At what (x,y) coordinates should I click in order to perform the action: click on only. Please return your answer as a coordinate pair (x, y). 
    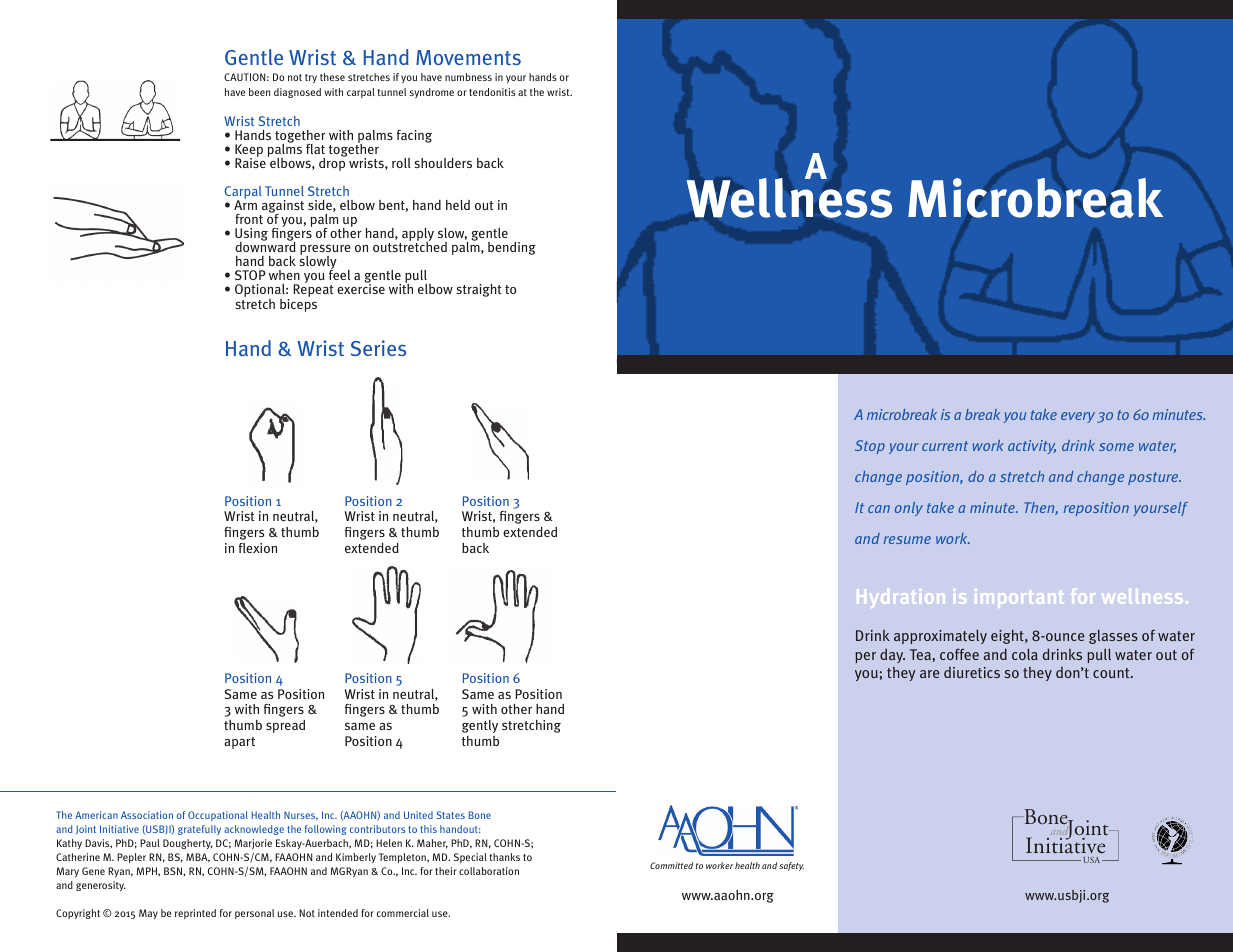
    Looking at the image, I should click on (909, 509).
